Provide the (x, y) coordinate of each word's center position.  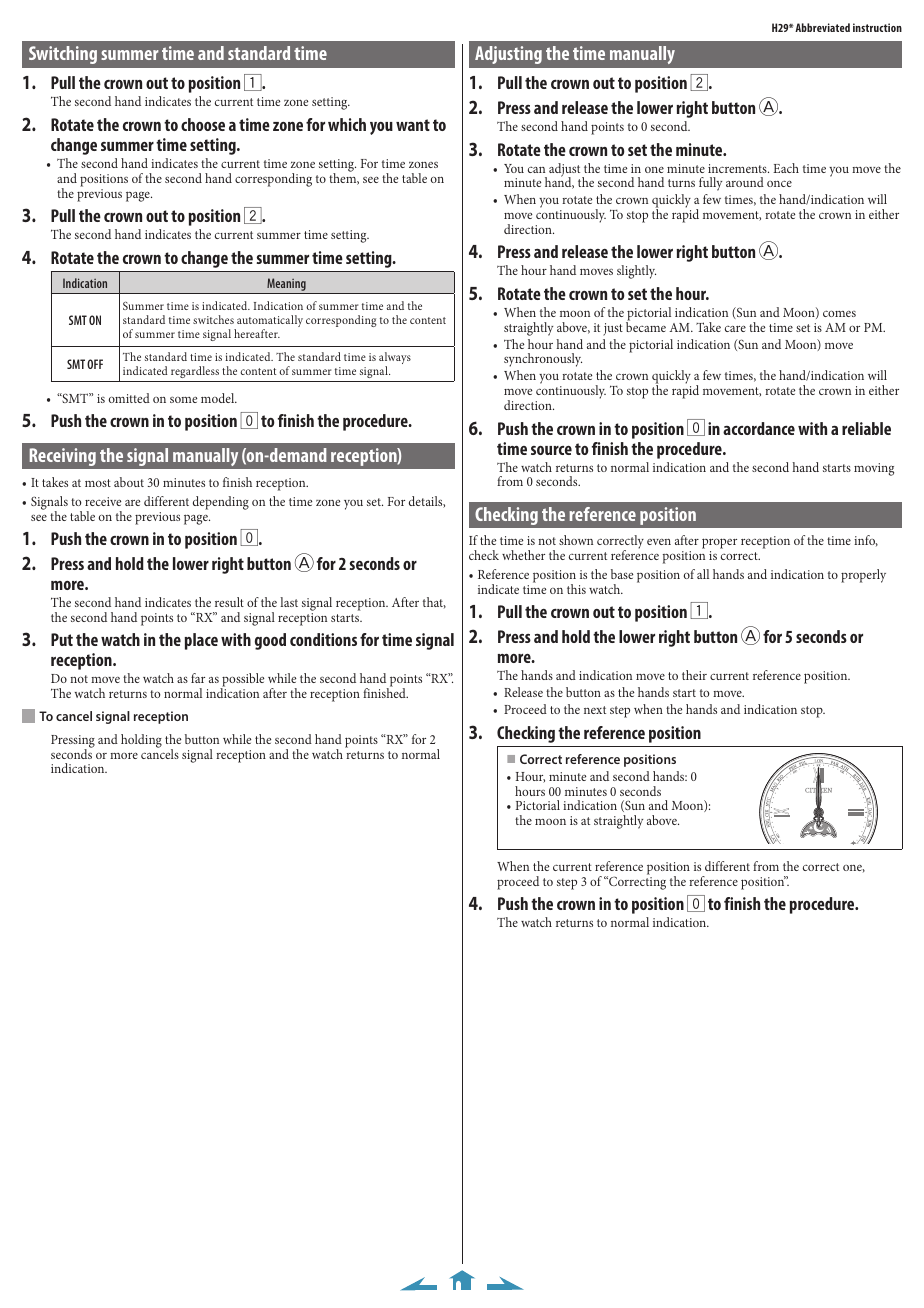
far (198, 678)
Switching (63, 55)
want (413, 125)
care (735, 329)
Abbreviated (822, 27)
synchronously (543, 360)
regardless (195, 374)
